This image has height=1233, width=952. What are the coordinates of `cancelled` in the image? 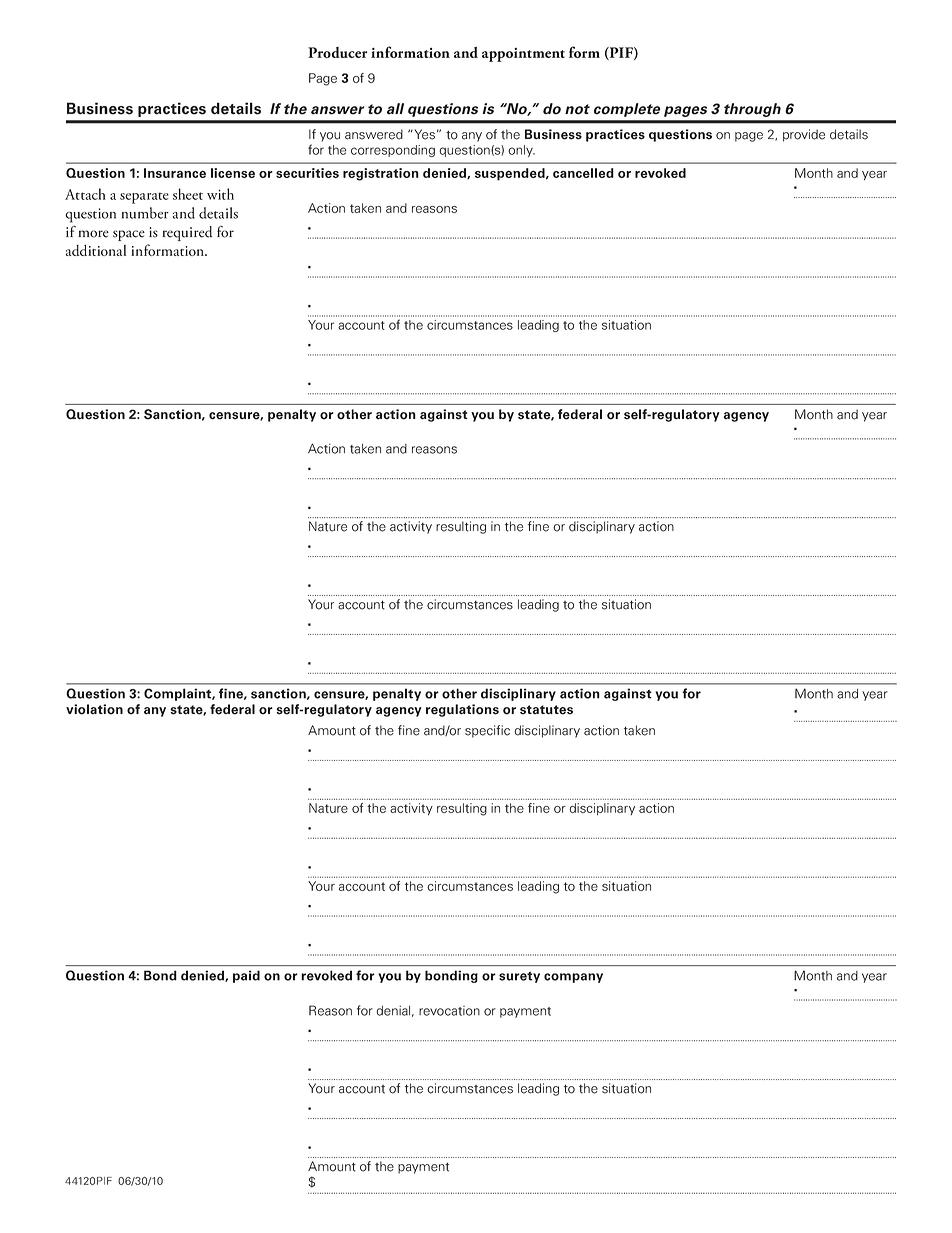 It's located at (583, 173).
